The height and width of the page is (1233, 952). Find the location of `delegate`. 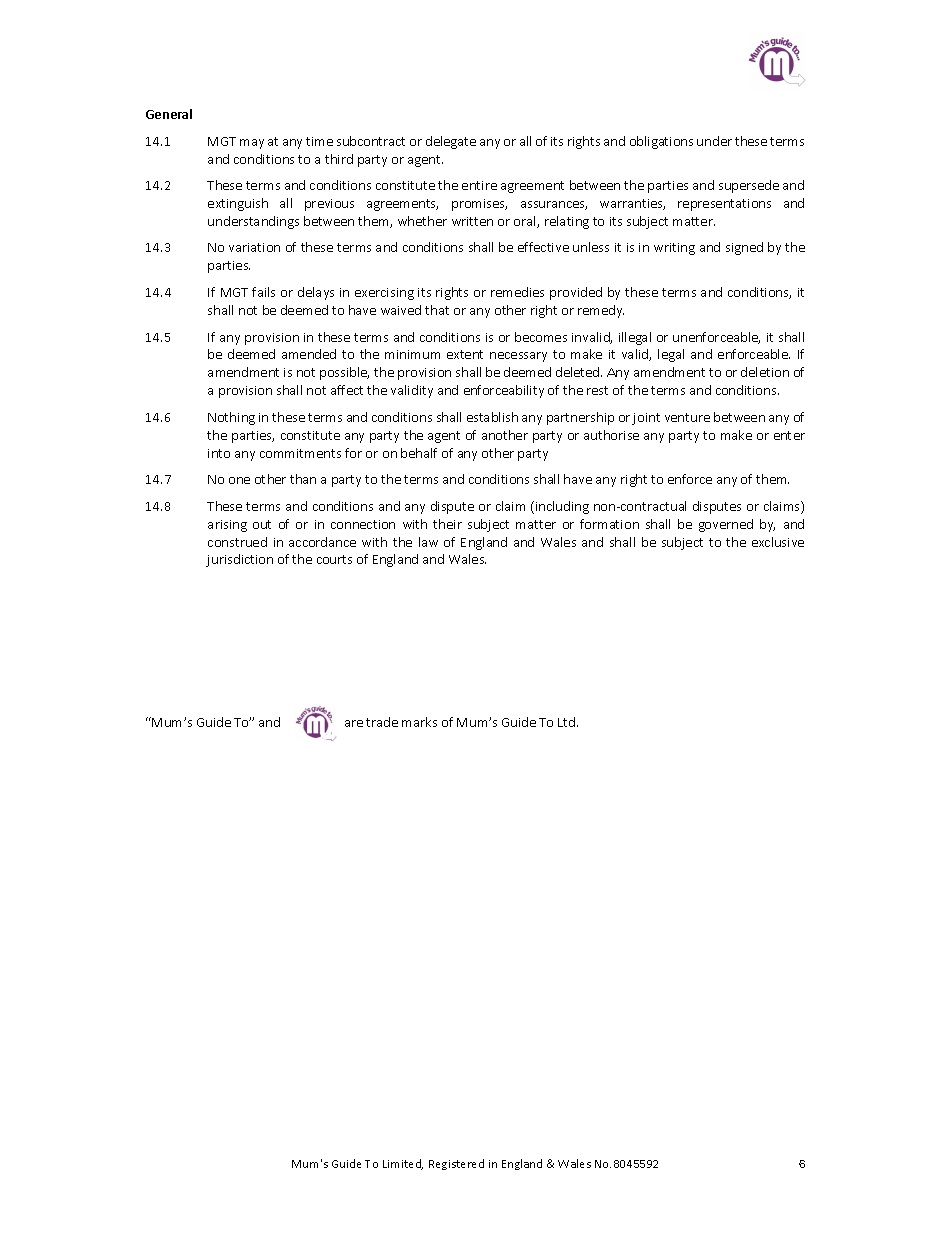

delegate is located at coordinates (451, 142).
